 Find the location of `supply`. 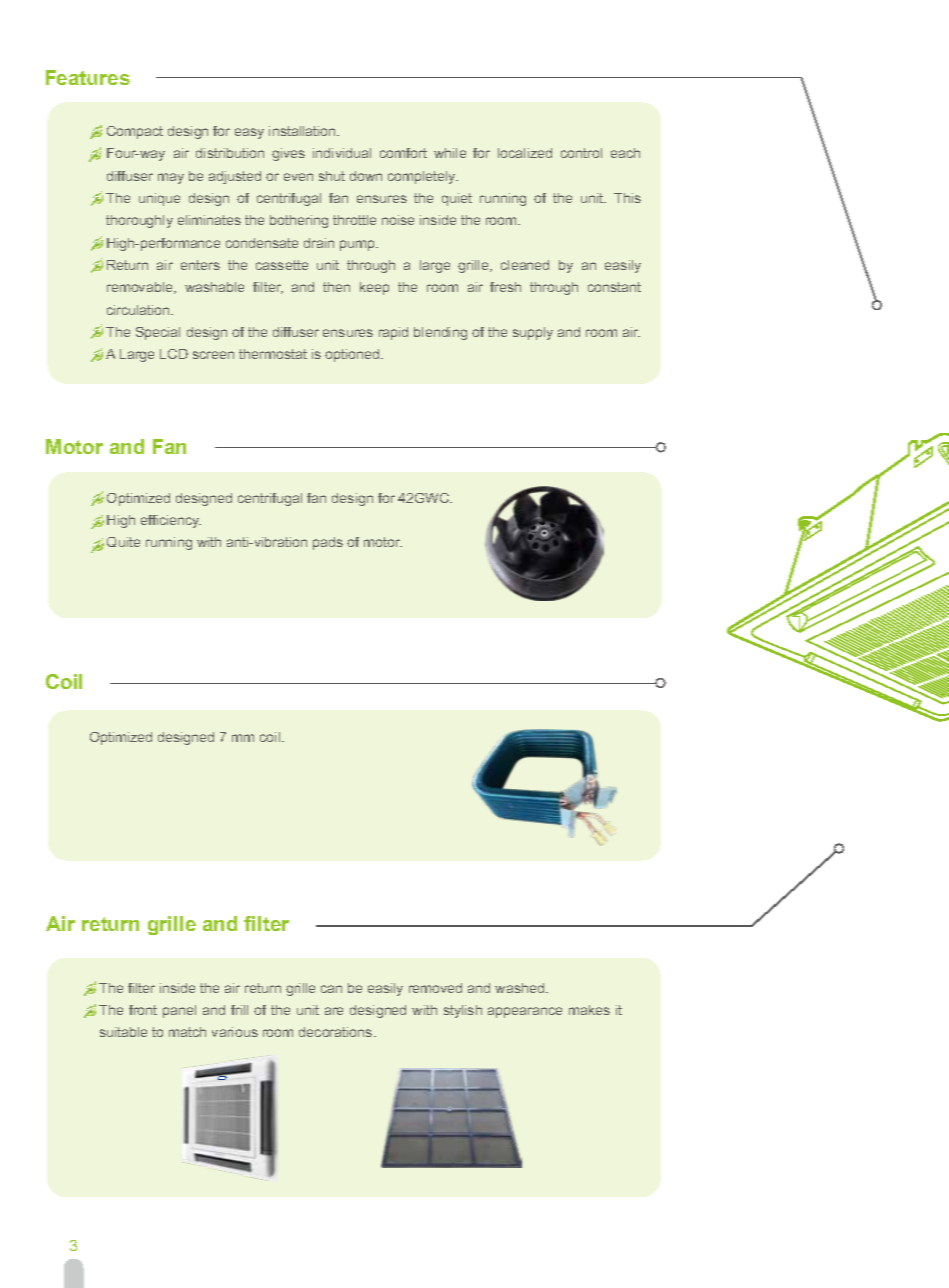

supply is located at coordinates (533, 333).
